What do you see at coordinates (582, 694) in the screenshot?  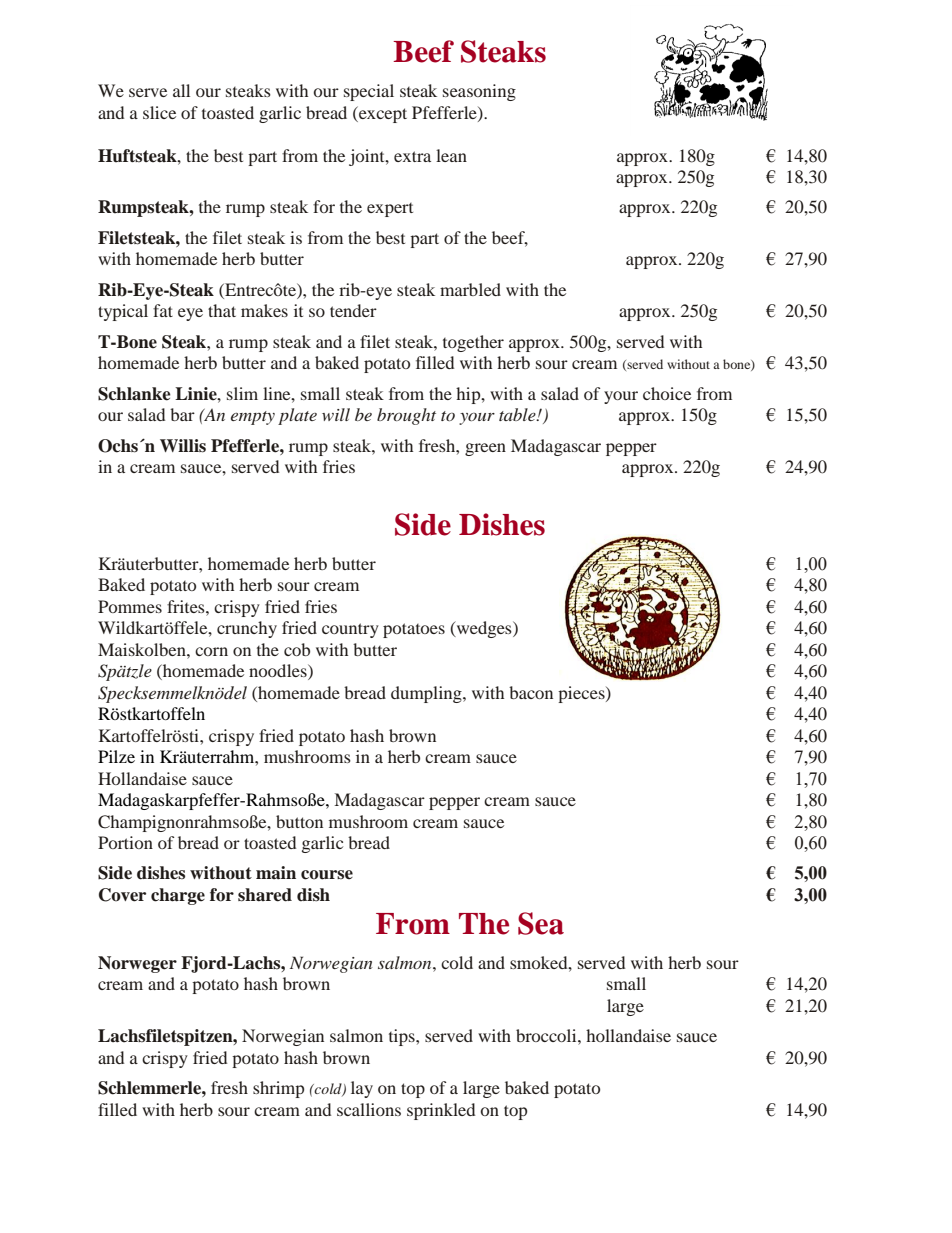 I see `pieces` at bounding box center [582, 694].
